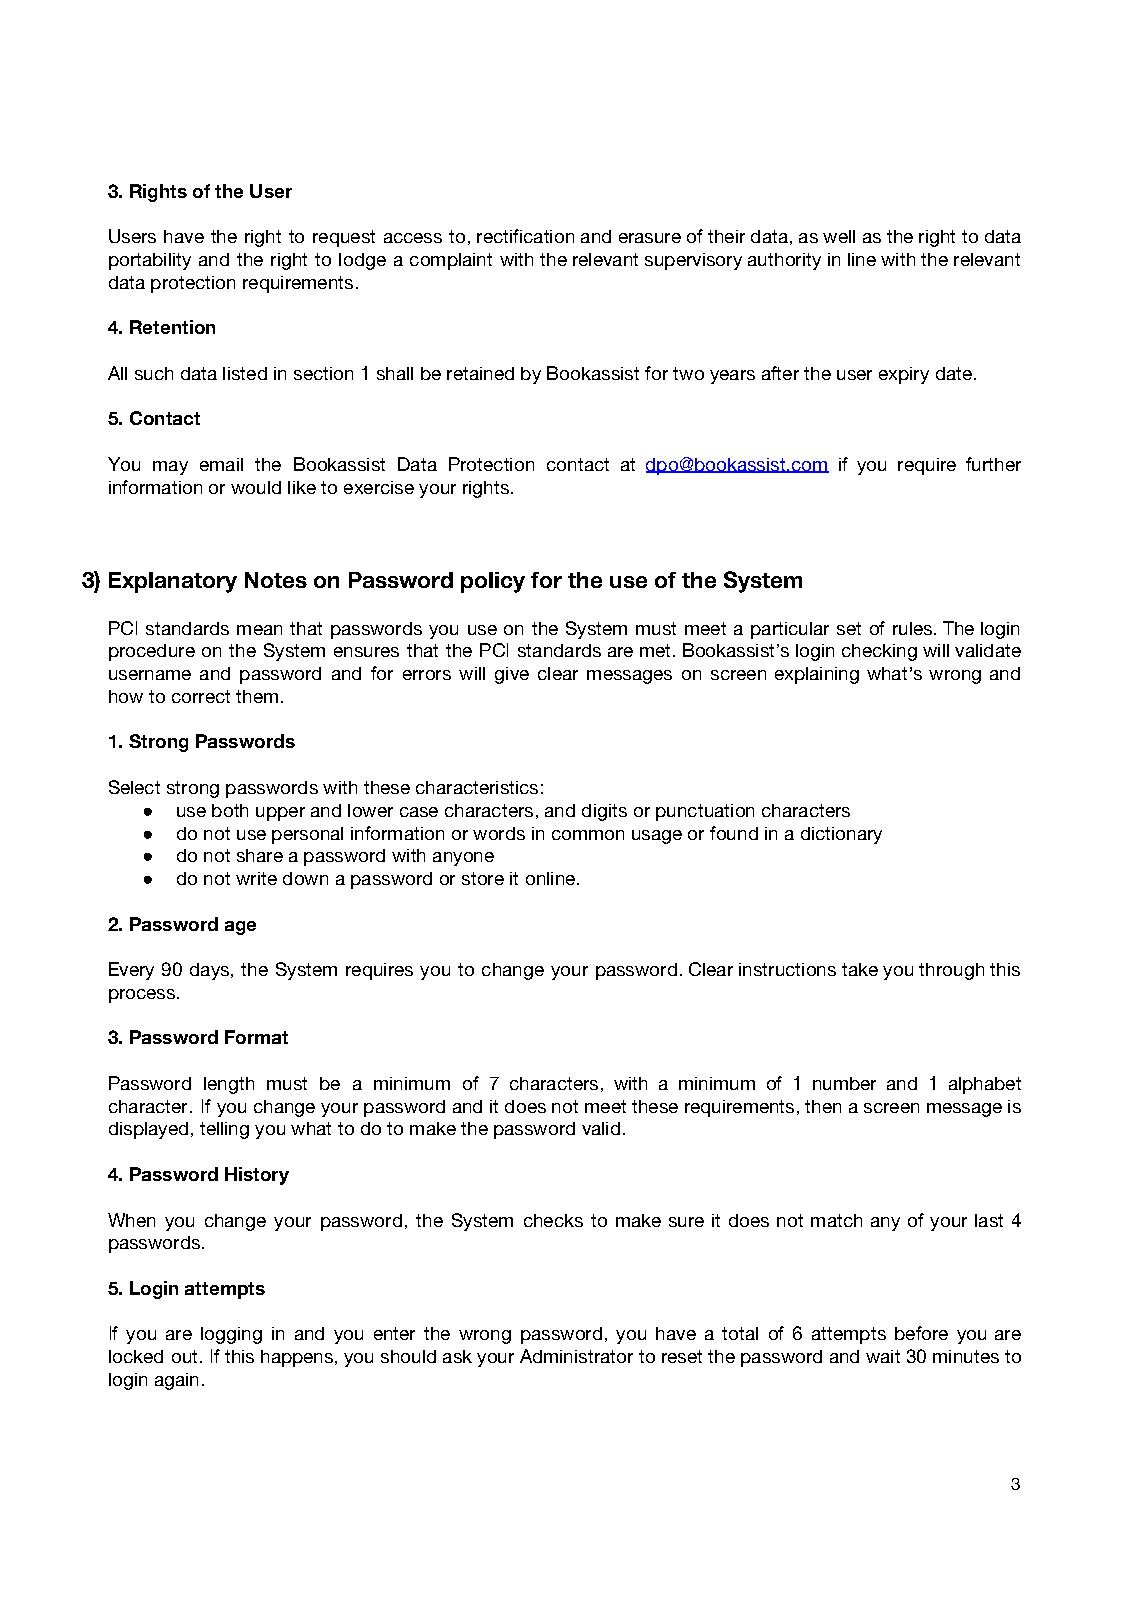  What do you see at coordinates (231, 1335) in the page?
I see `logging` at bounding box center [231, 1335].
